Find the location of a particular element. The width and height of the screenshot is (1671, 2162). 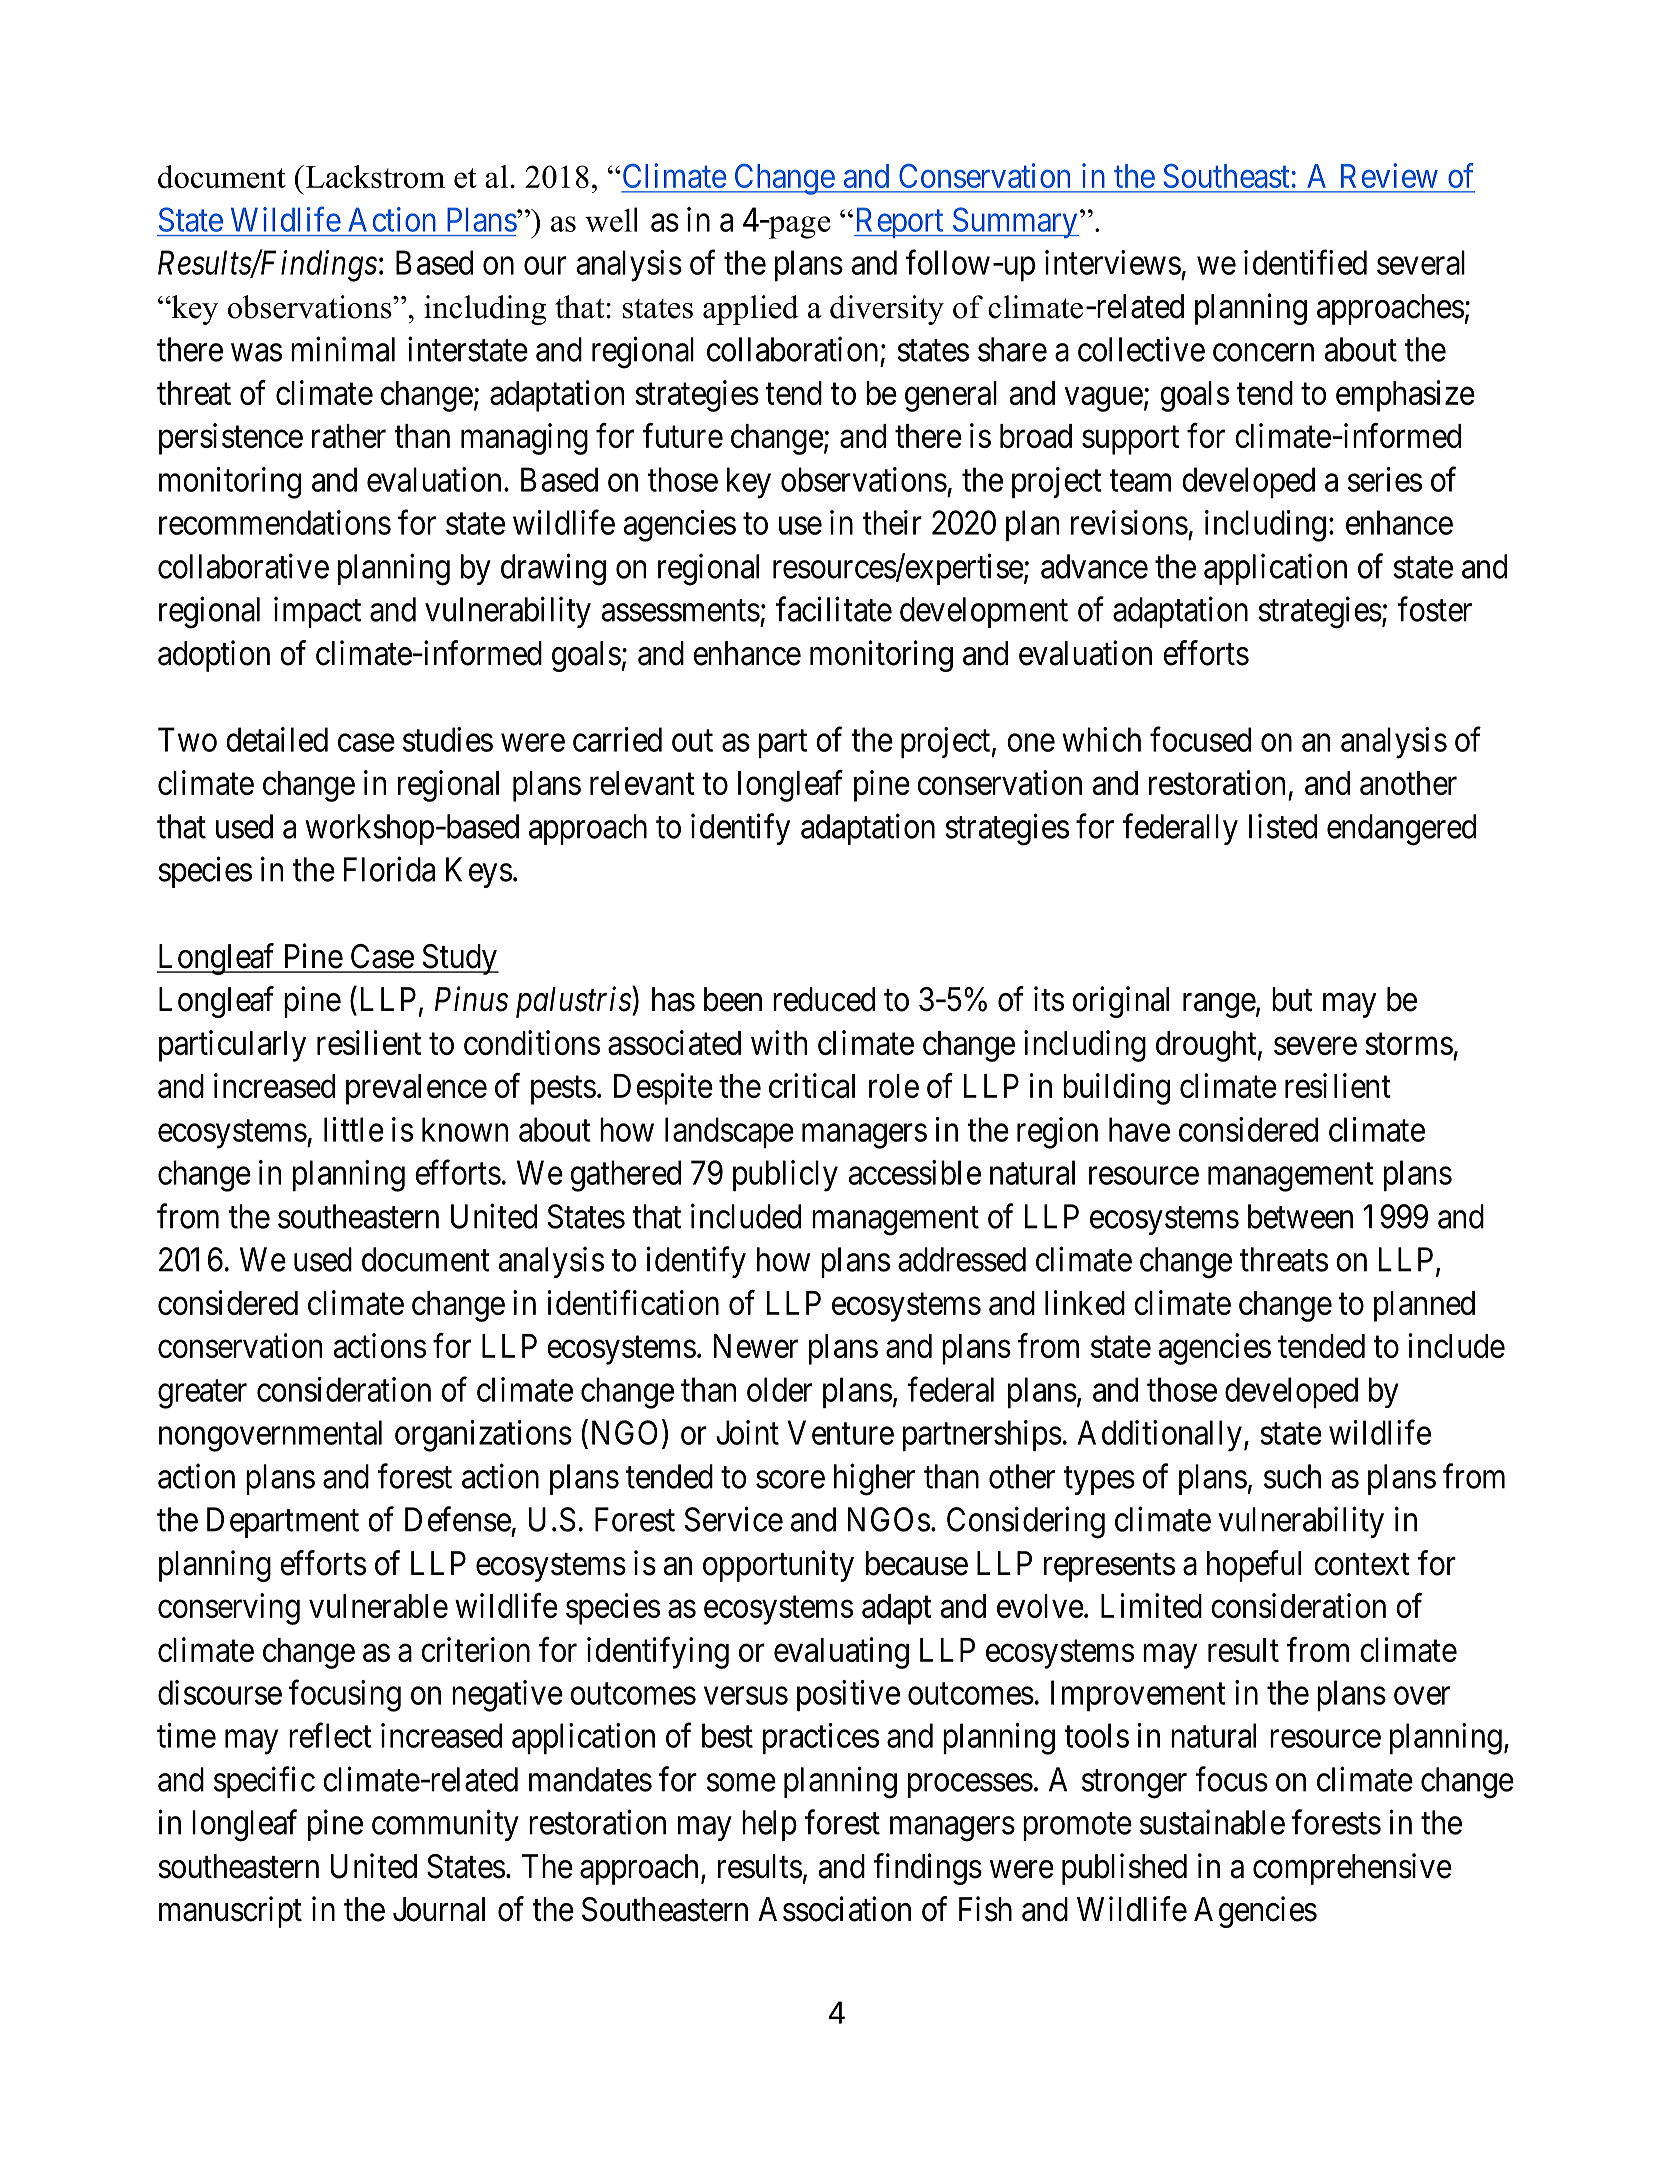

prevalence is located at coordinates (416, 1089).
